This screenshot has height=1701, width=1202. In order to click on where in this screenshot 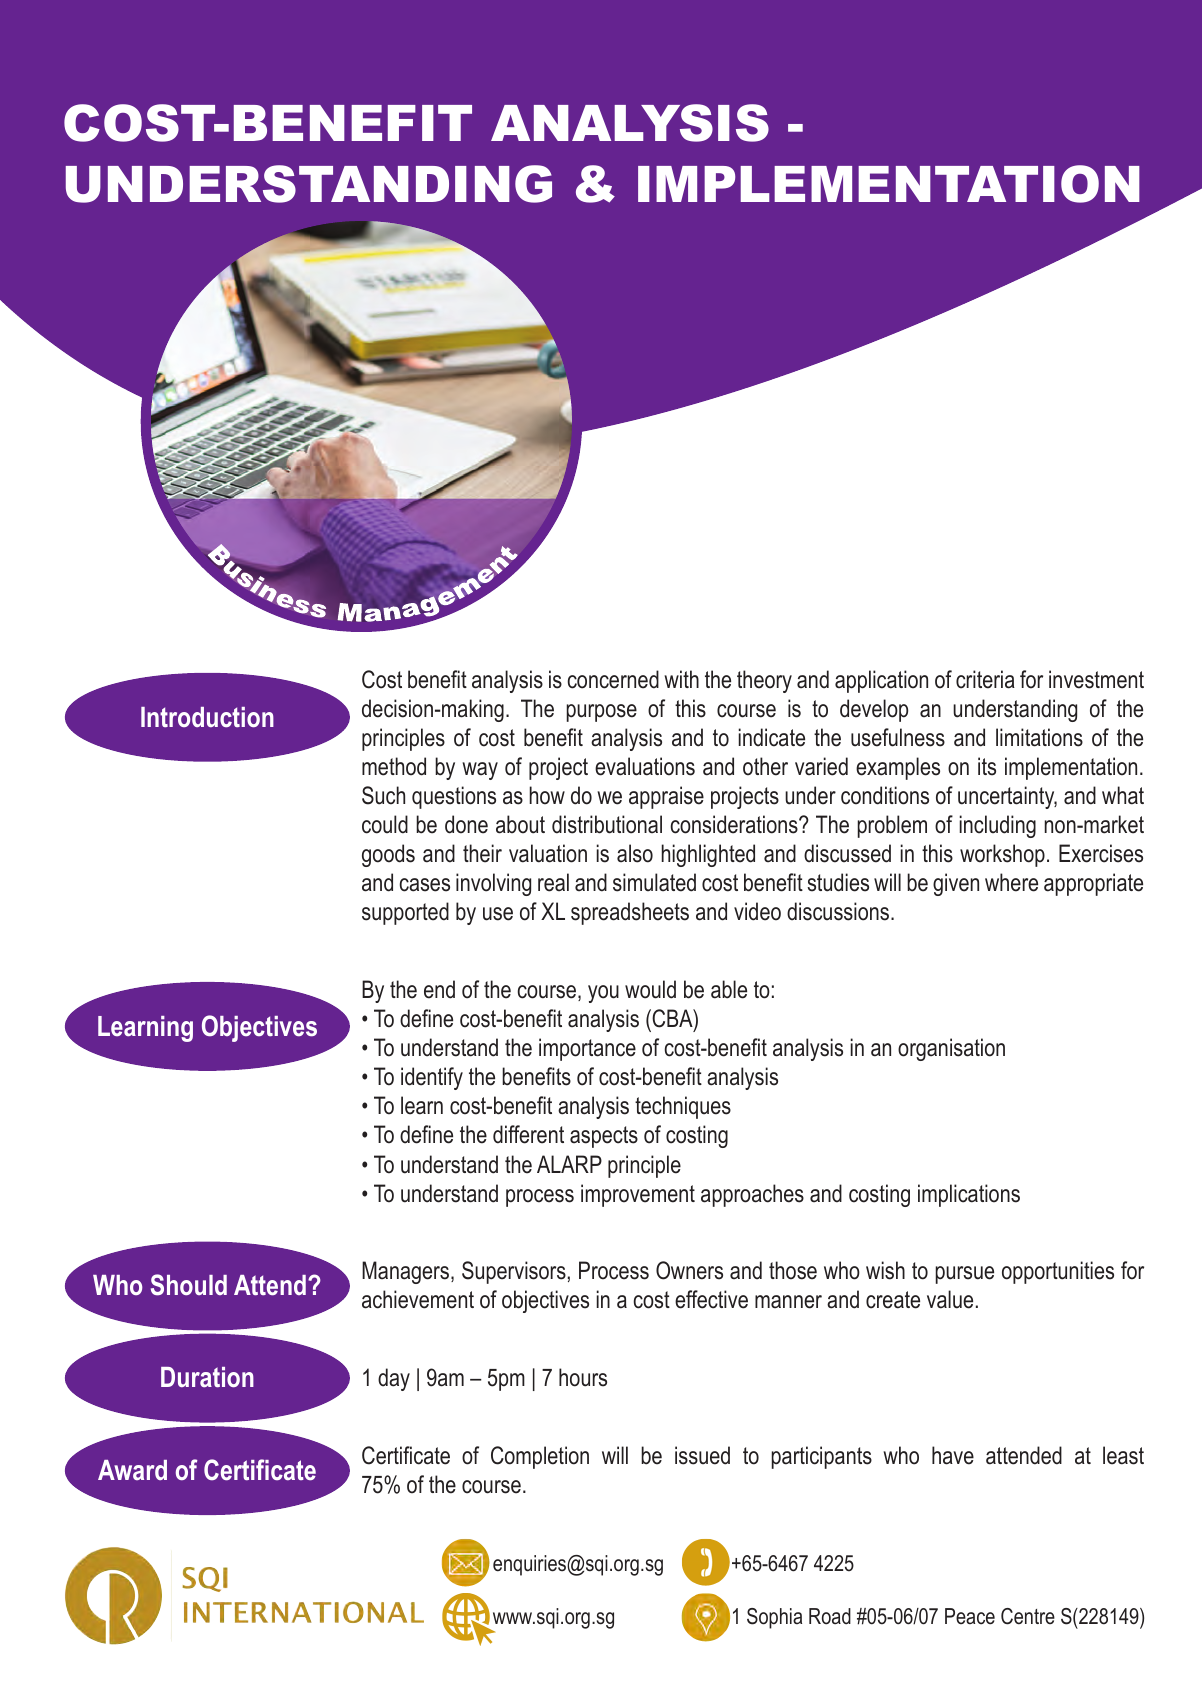, I will do `click(1011, 882)`.
